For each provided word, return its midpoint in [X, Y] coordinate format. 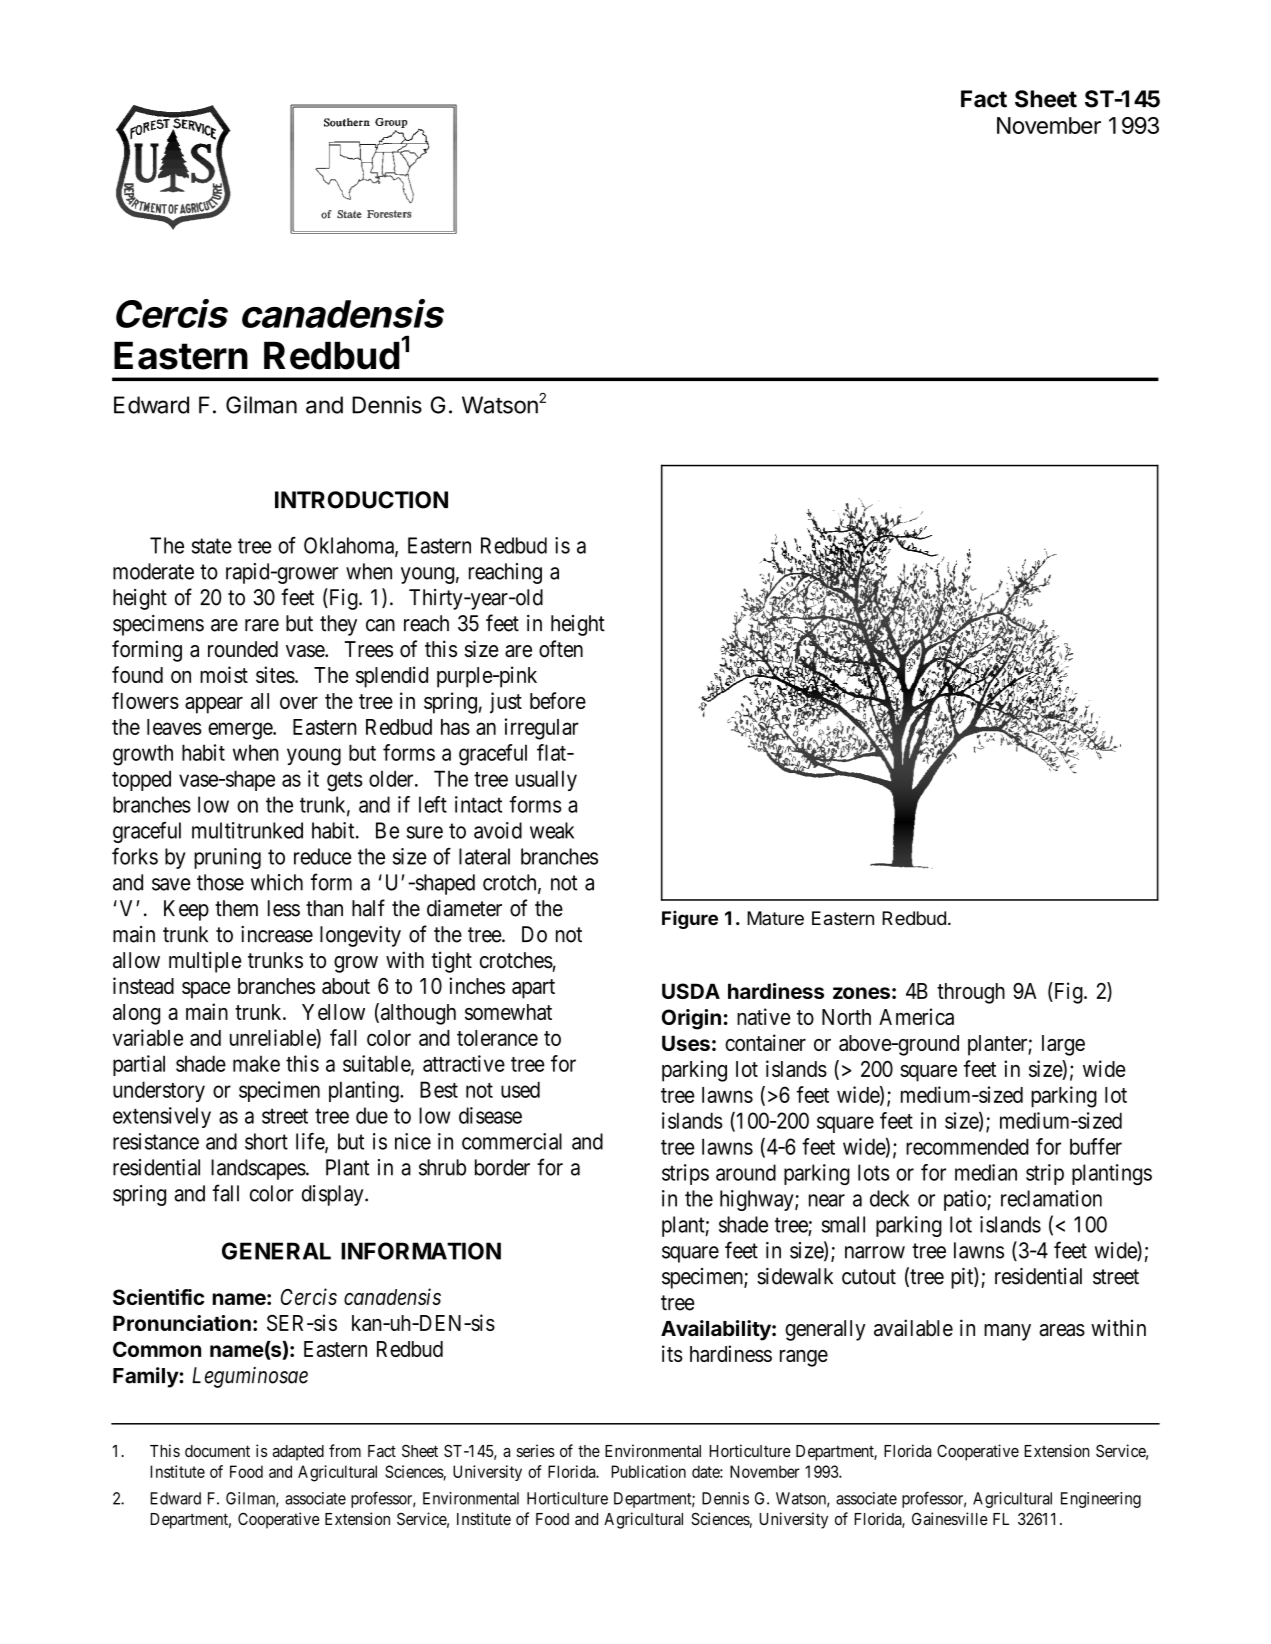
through [971, 993]
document [217, 1451]
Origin [691, 1019]
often [561, 649]
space [206, 990]
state [212, 546]
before [558, 700]
